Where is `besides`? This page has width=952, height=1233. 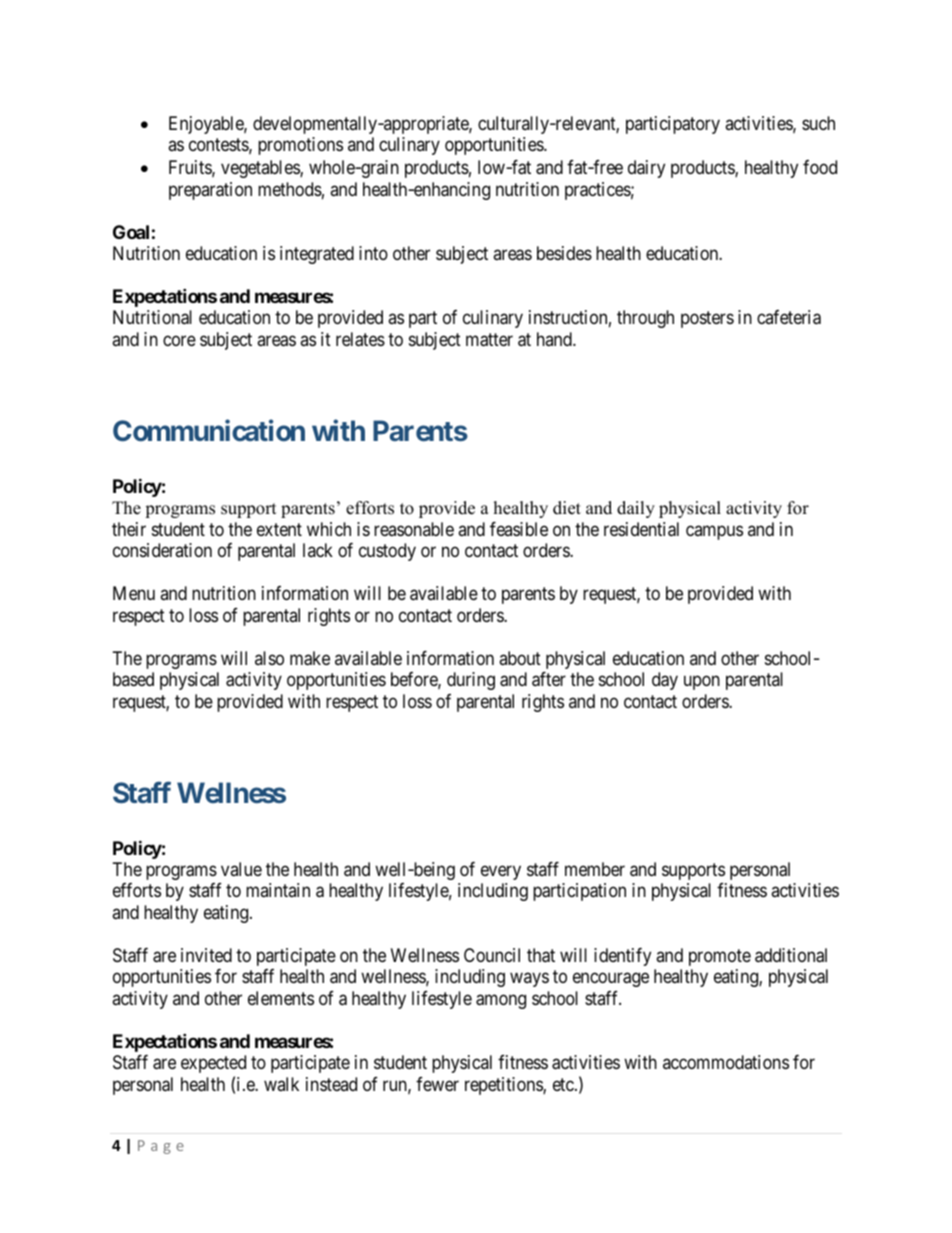
besides is located at coordinates (564, 253).
